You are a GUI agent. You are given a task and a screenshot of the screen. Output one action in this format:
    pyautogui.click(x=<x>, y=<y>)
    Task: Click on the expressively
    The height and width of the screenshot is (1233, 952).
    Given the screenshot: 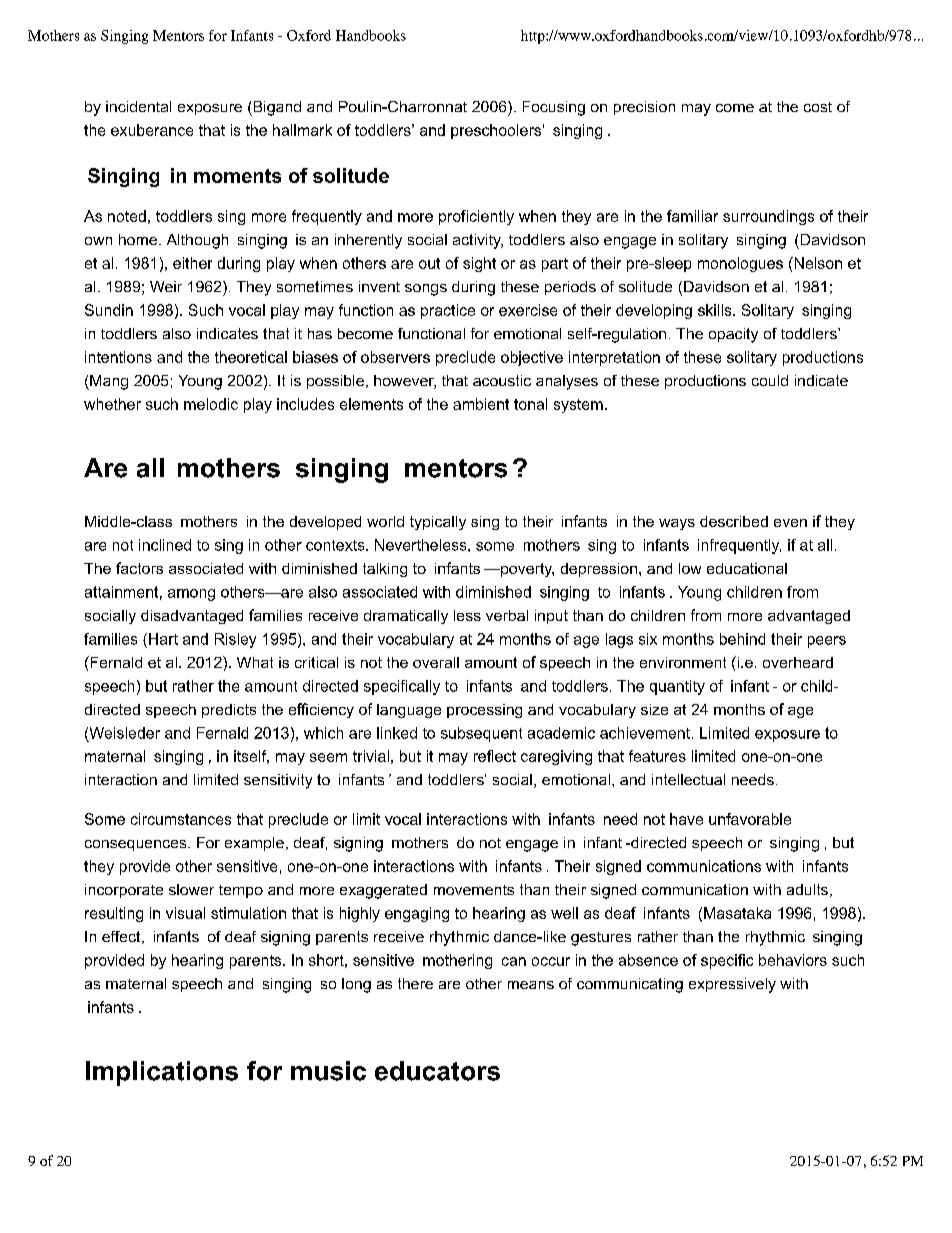 What is the action you would take?
    pyautogui.click(x=732, y=985)
